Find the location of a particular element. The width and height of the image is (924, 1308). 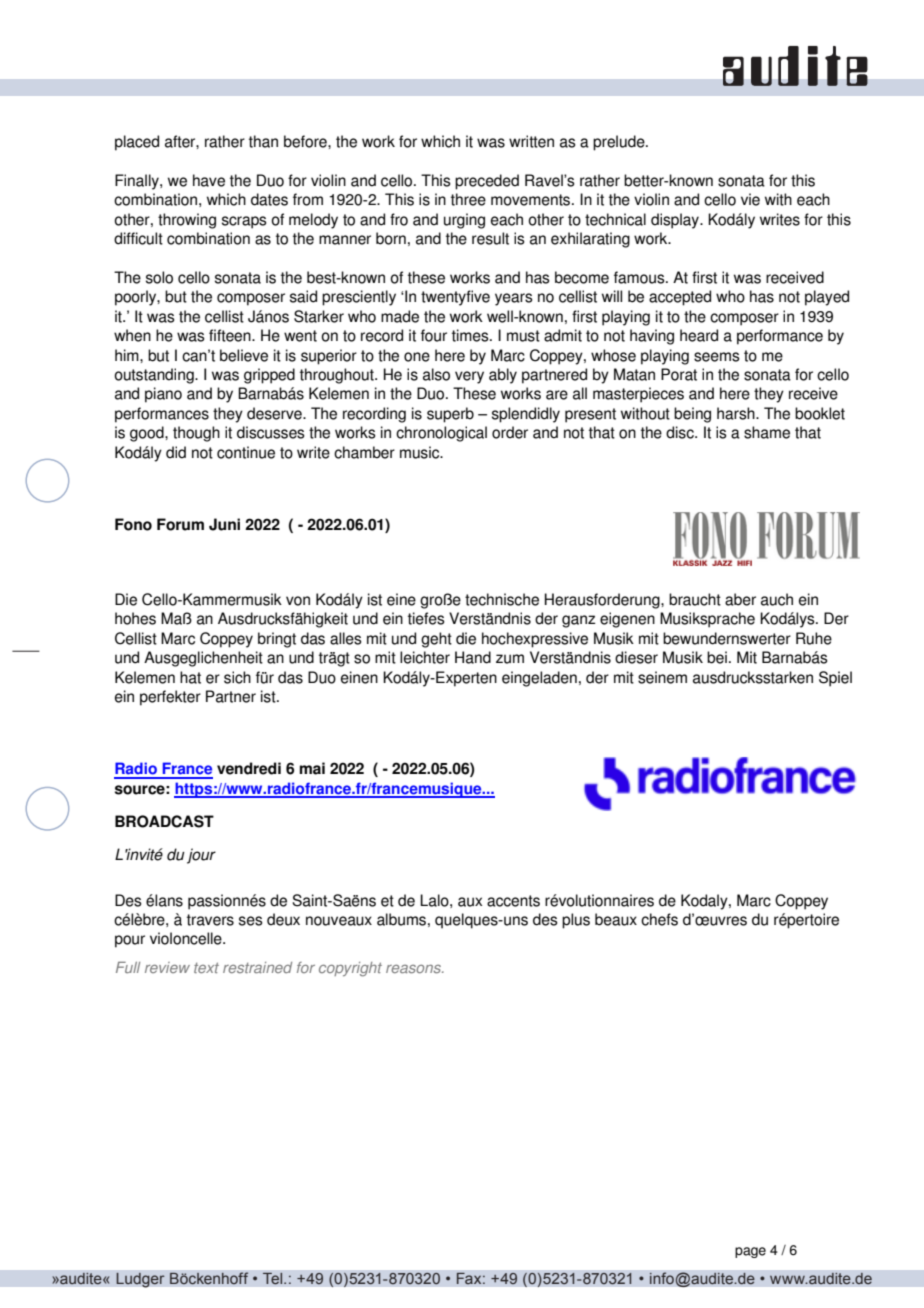

Juni is located at coordinates (224, 524).
